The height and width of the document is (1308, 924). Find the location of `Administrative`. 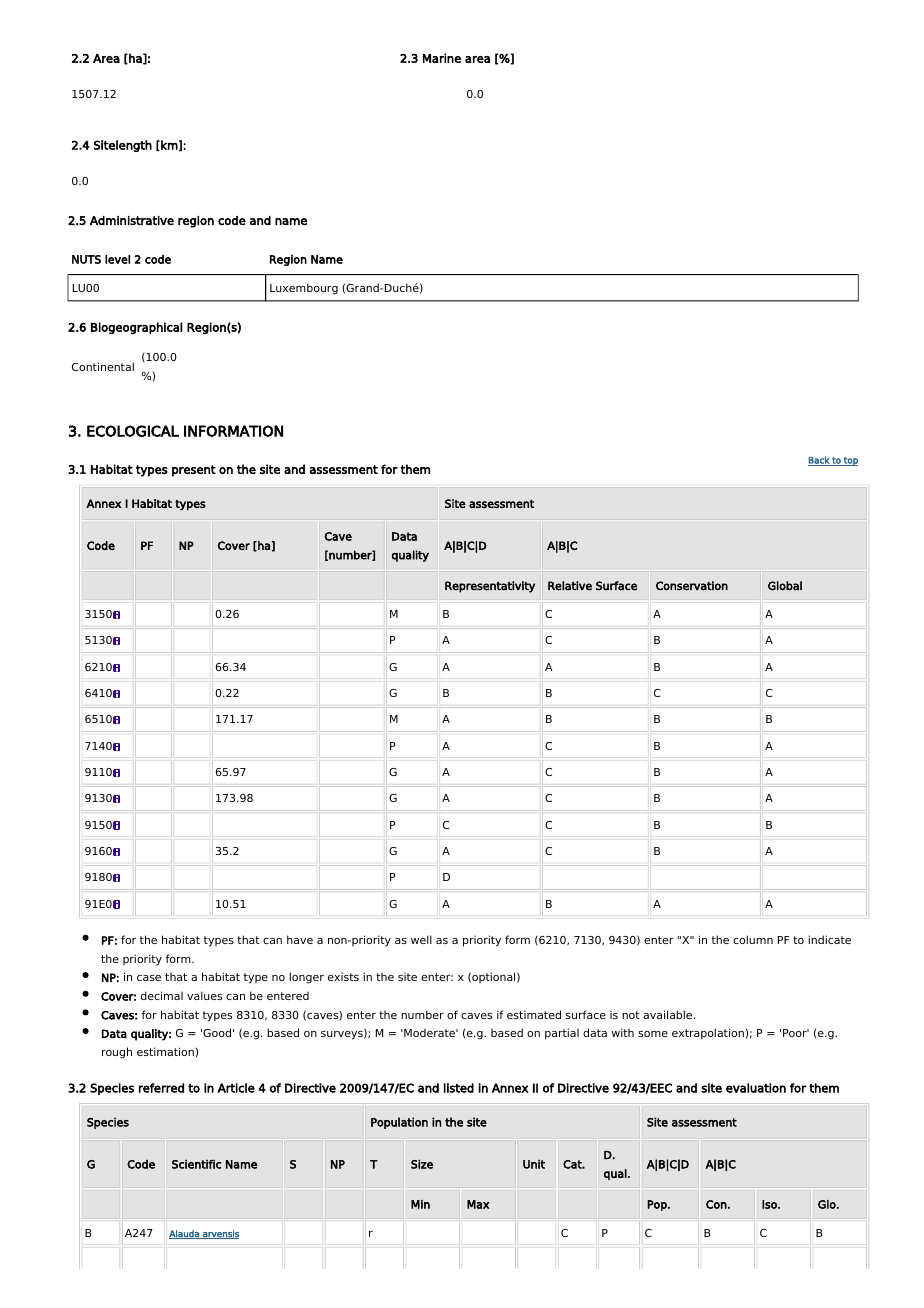

Administrative is located at coordinates (132, 220).
